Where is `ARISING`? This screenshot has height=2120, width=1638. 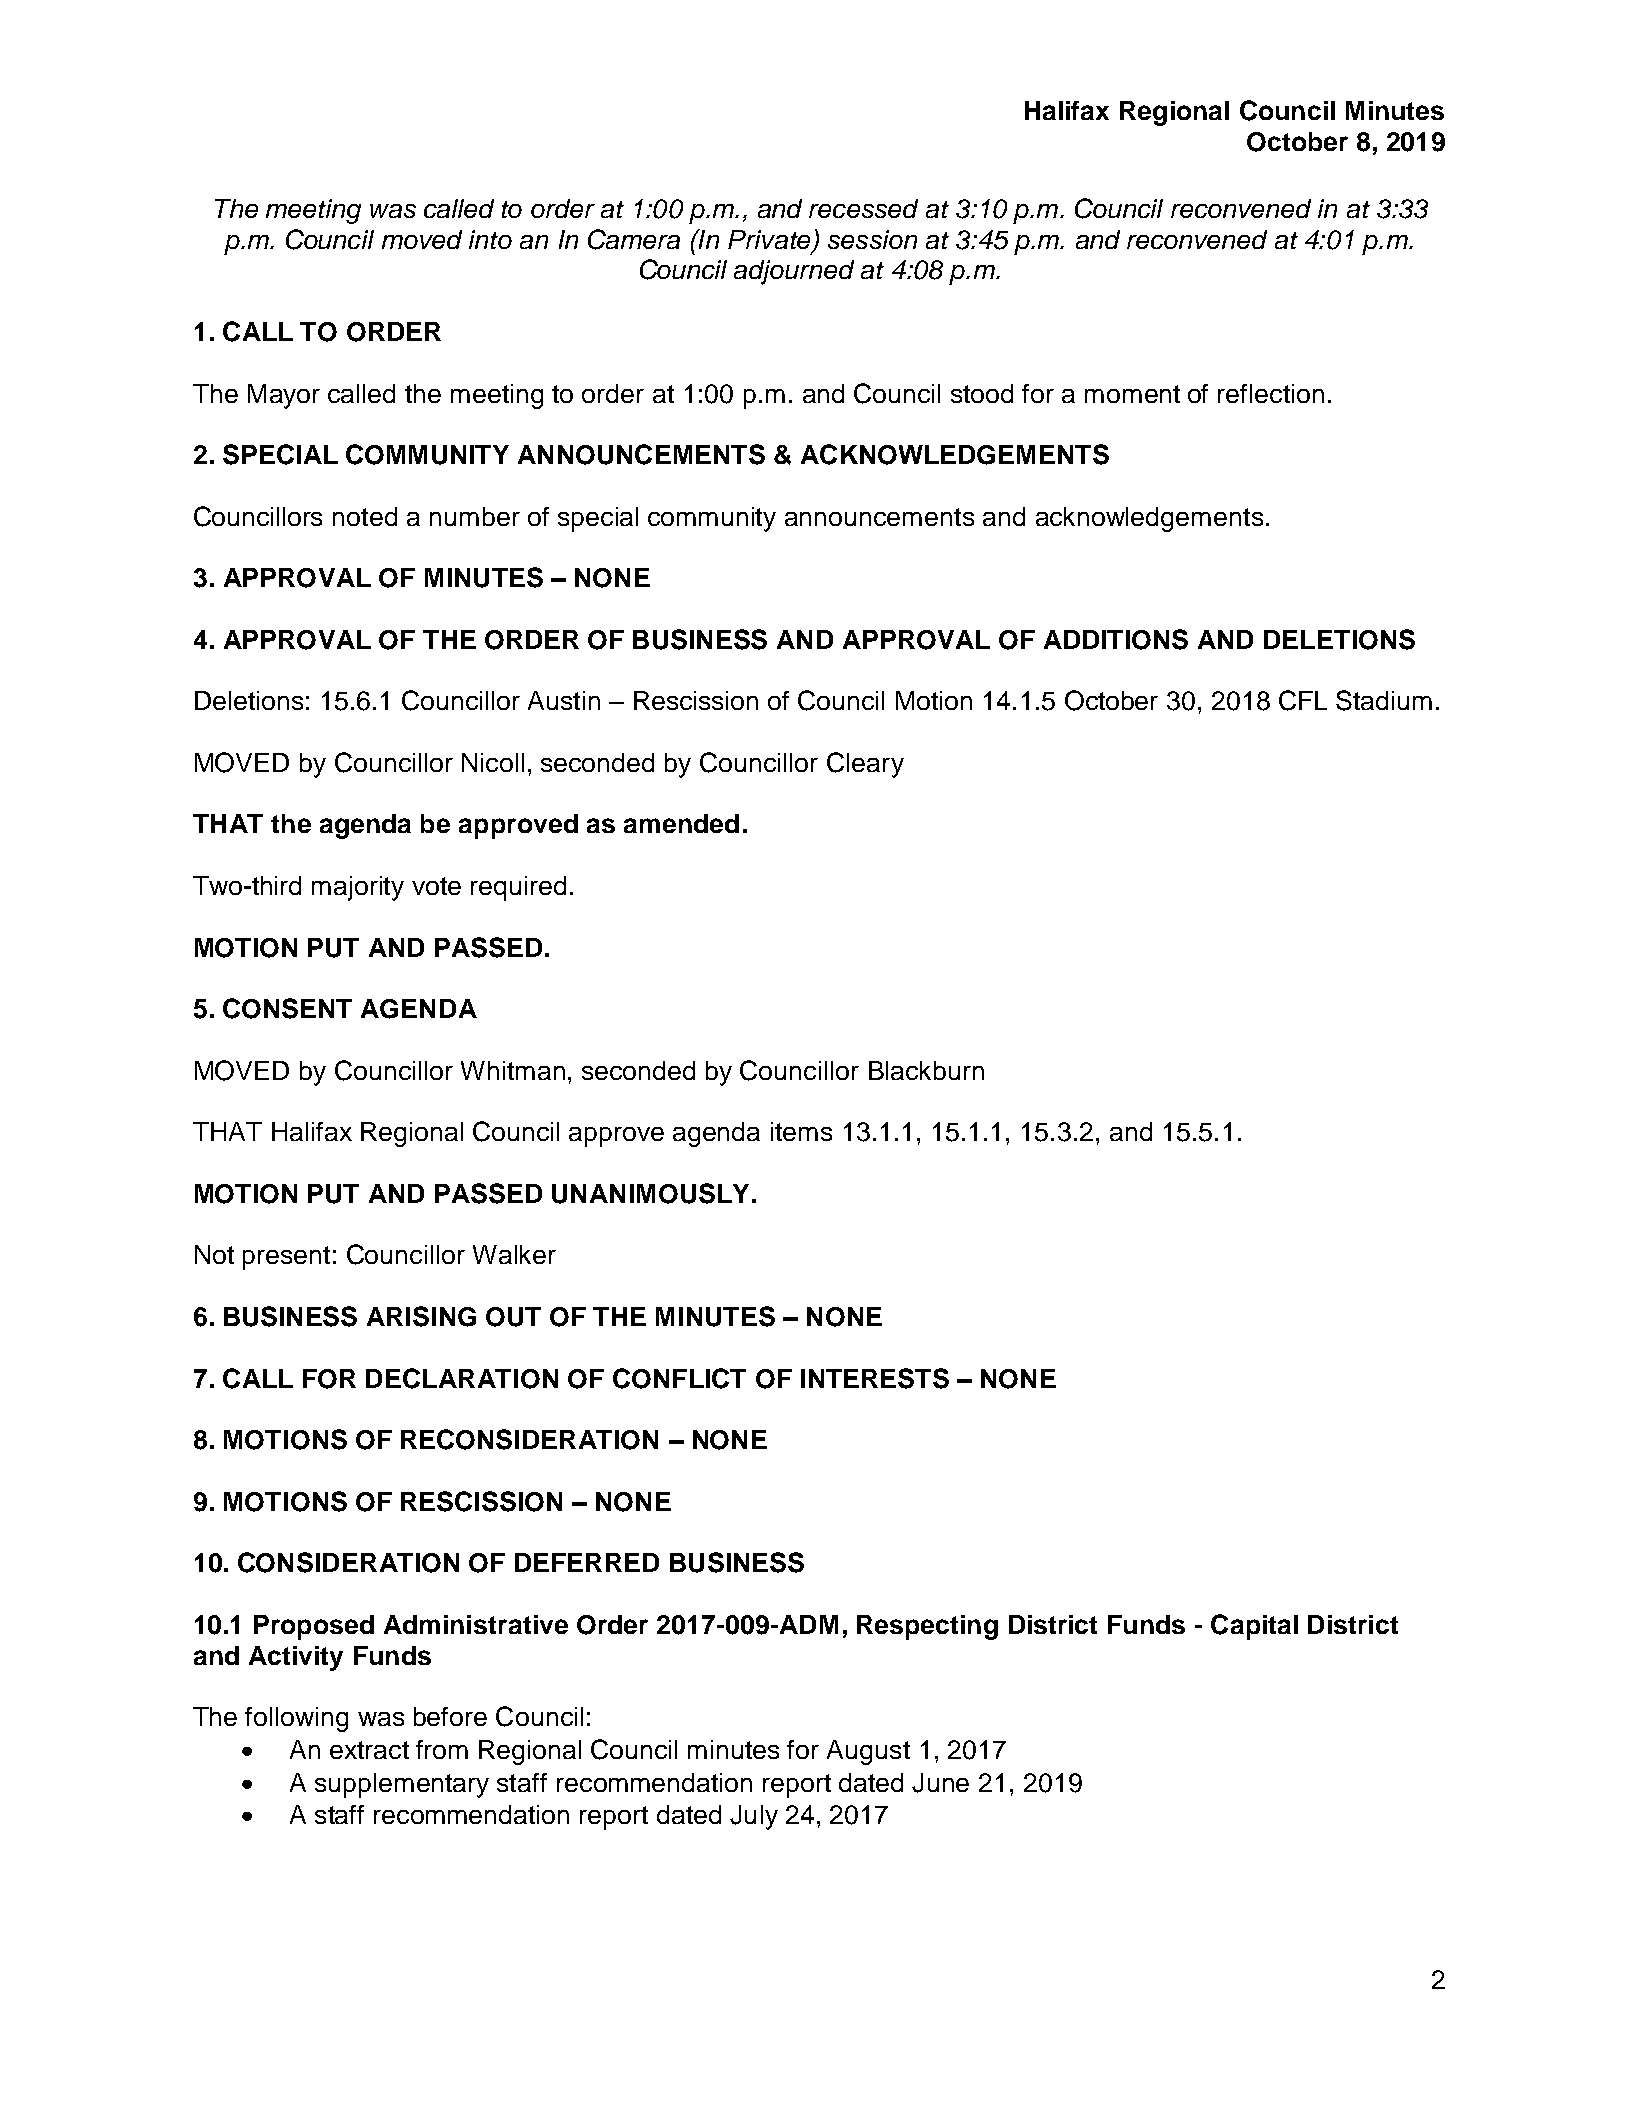
ARISING is located at coordinates (421, 1316).
